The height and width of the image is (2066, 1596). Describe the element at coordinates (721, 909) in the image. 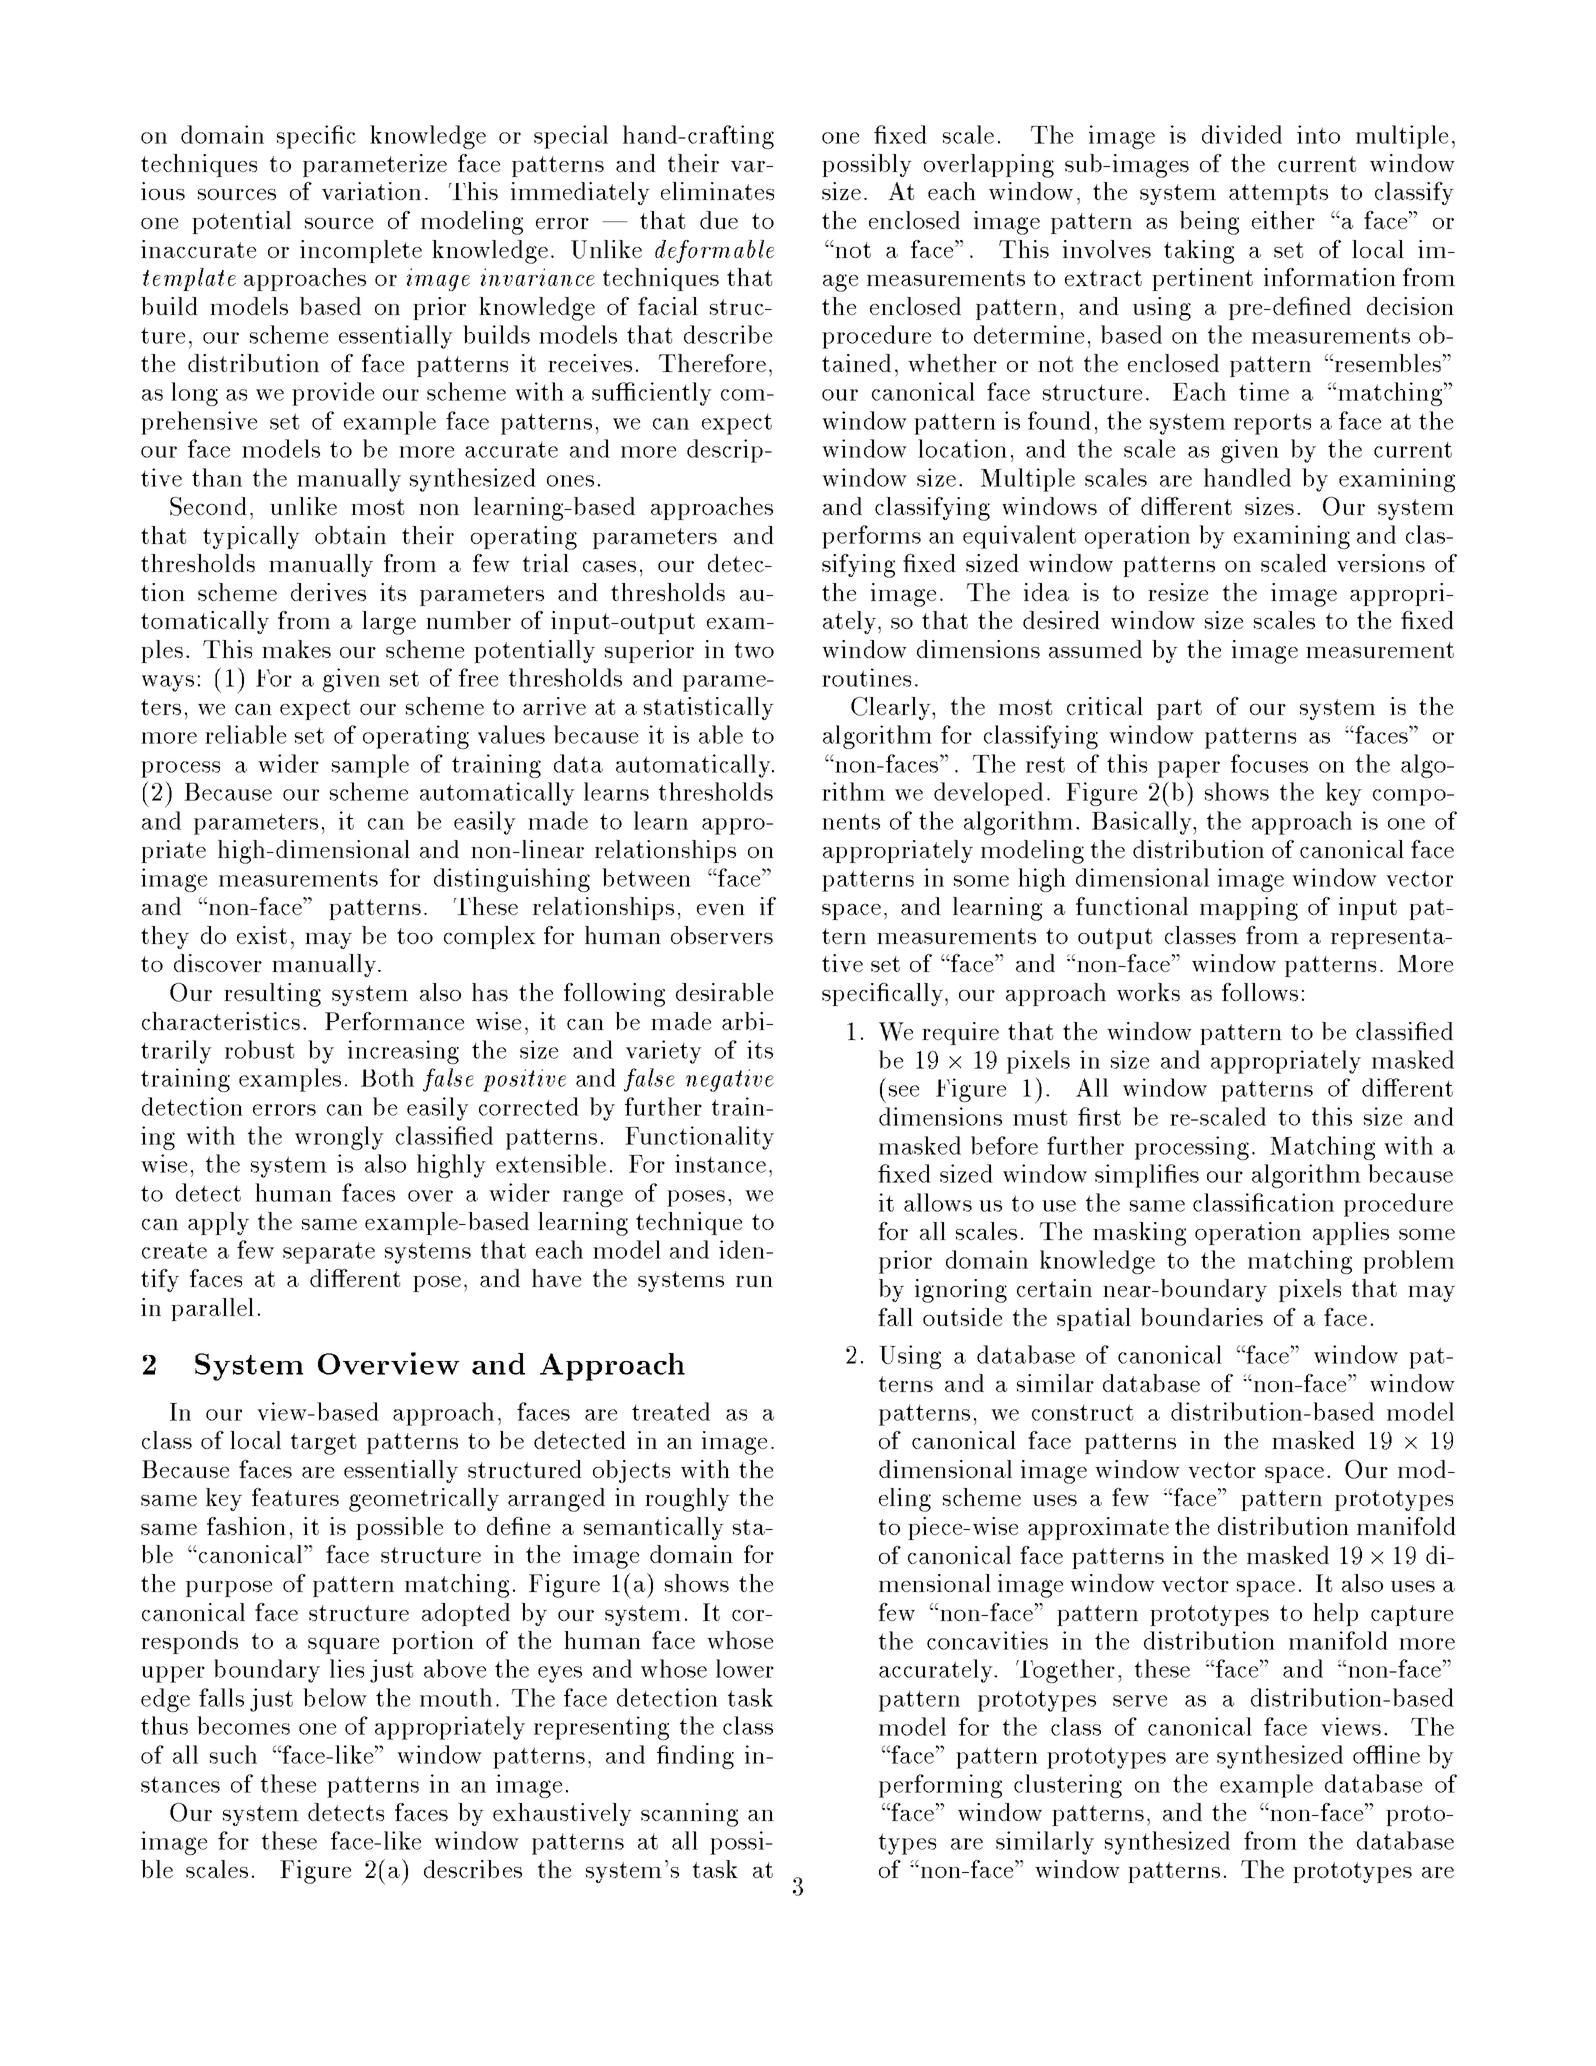

I see `even` at that location.
